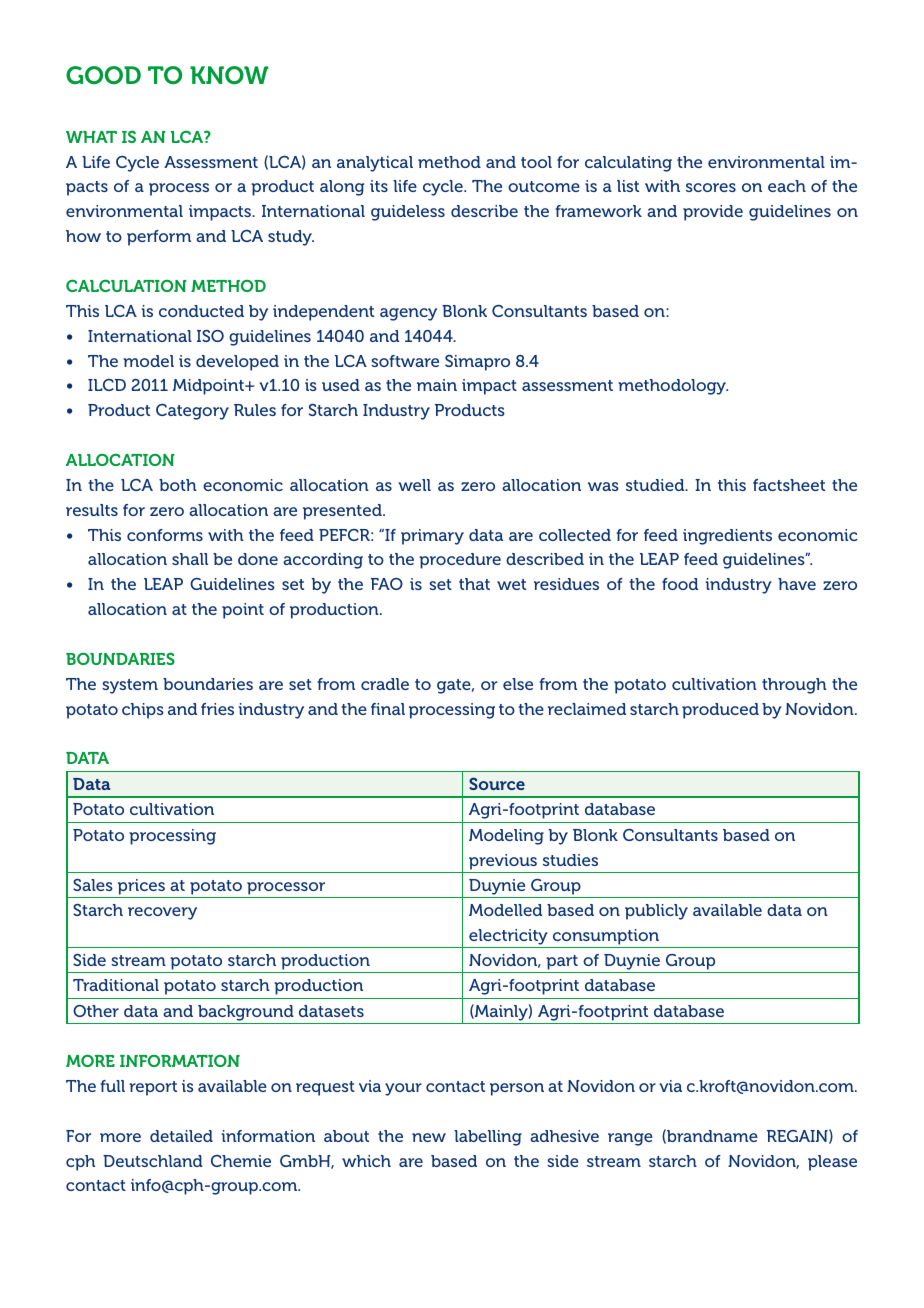 This screenshot has width=924, height=1308. Describe the element at coordinates (832, 1163) in the screenshot. I see `please` at that location.
